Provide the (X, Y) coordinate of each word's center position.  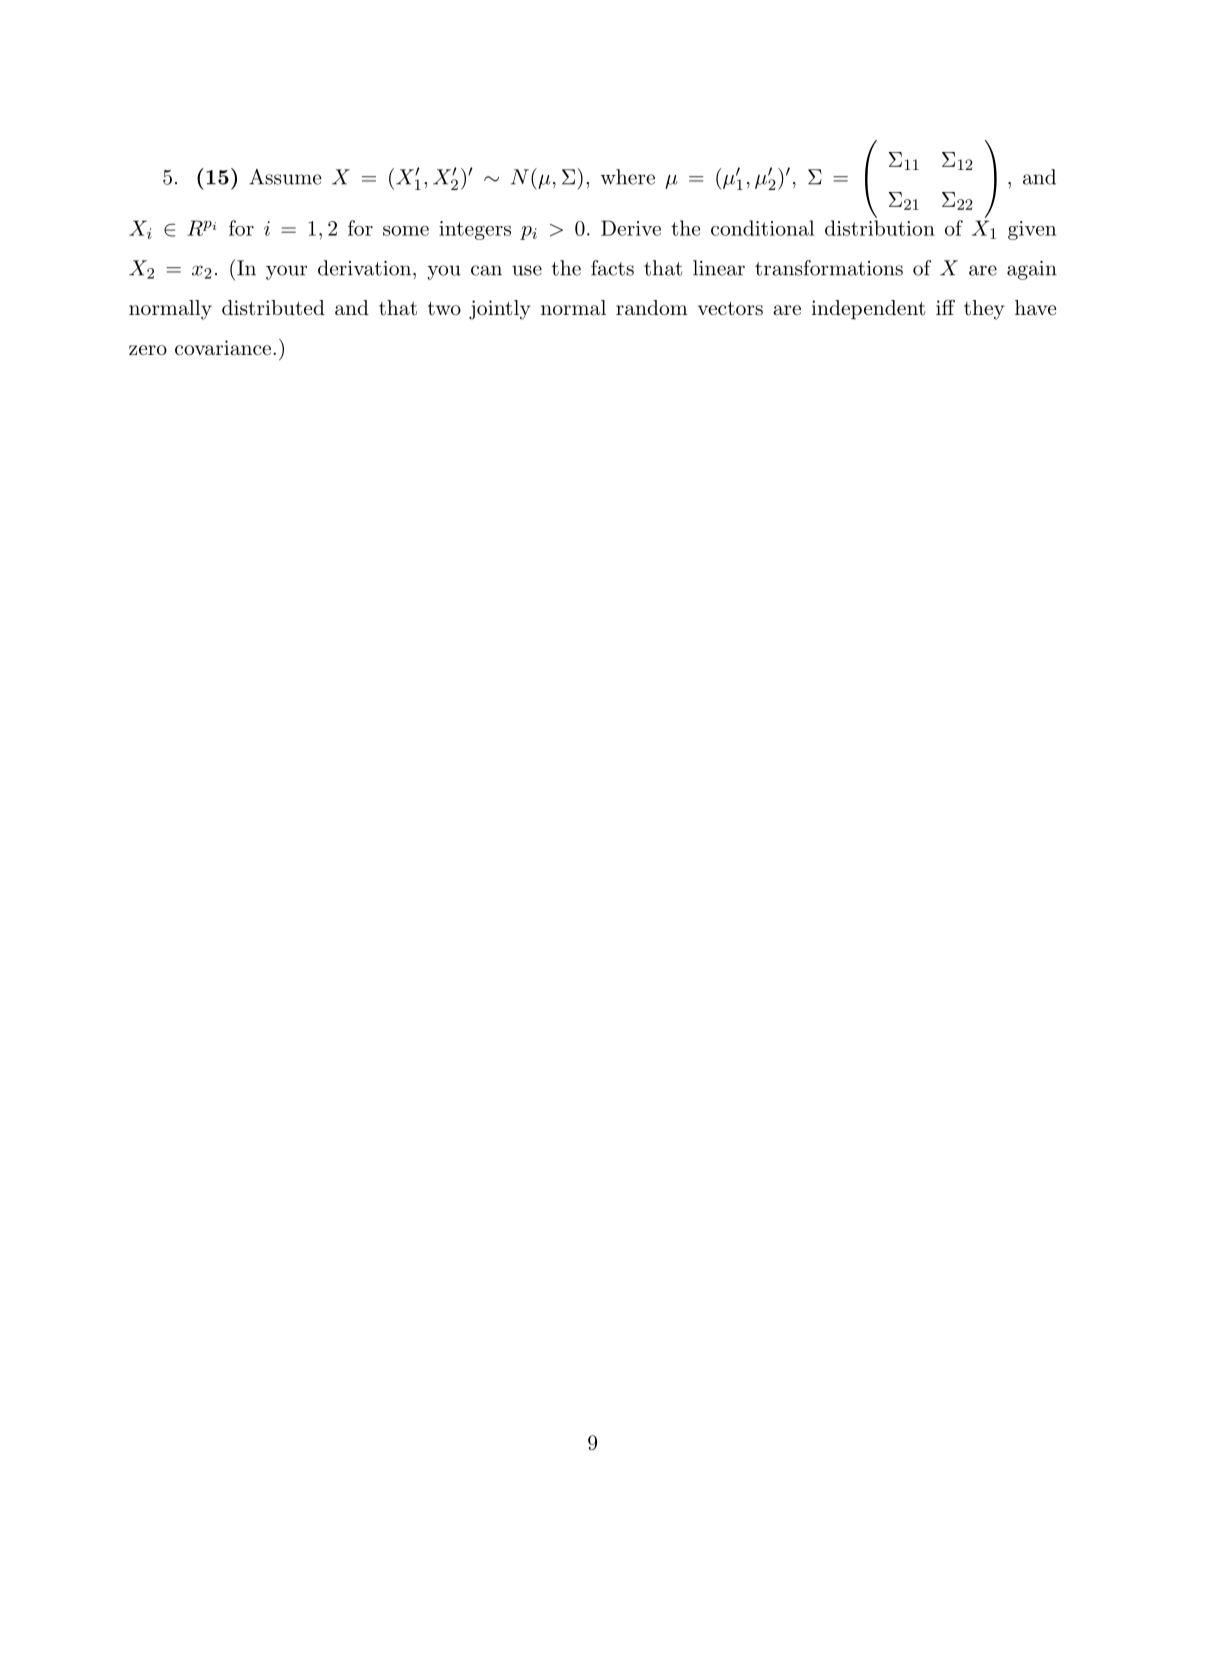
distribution (880, 228)
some (406, 231)
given (1032, 230)
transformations (829, 268)
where (627, 177)
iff (945, 307)
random (652, 308)
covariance (223, 348)
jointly (500, 310)
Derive (631, 228)
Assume (285, 177)
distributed (273, 308)
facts (612, 268)
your (286, 272)
